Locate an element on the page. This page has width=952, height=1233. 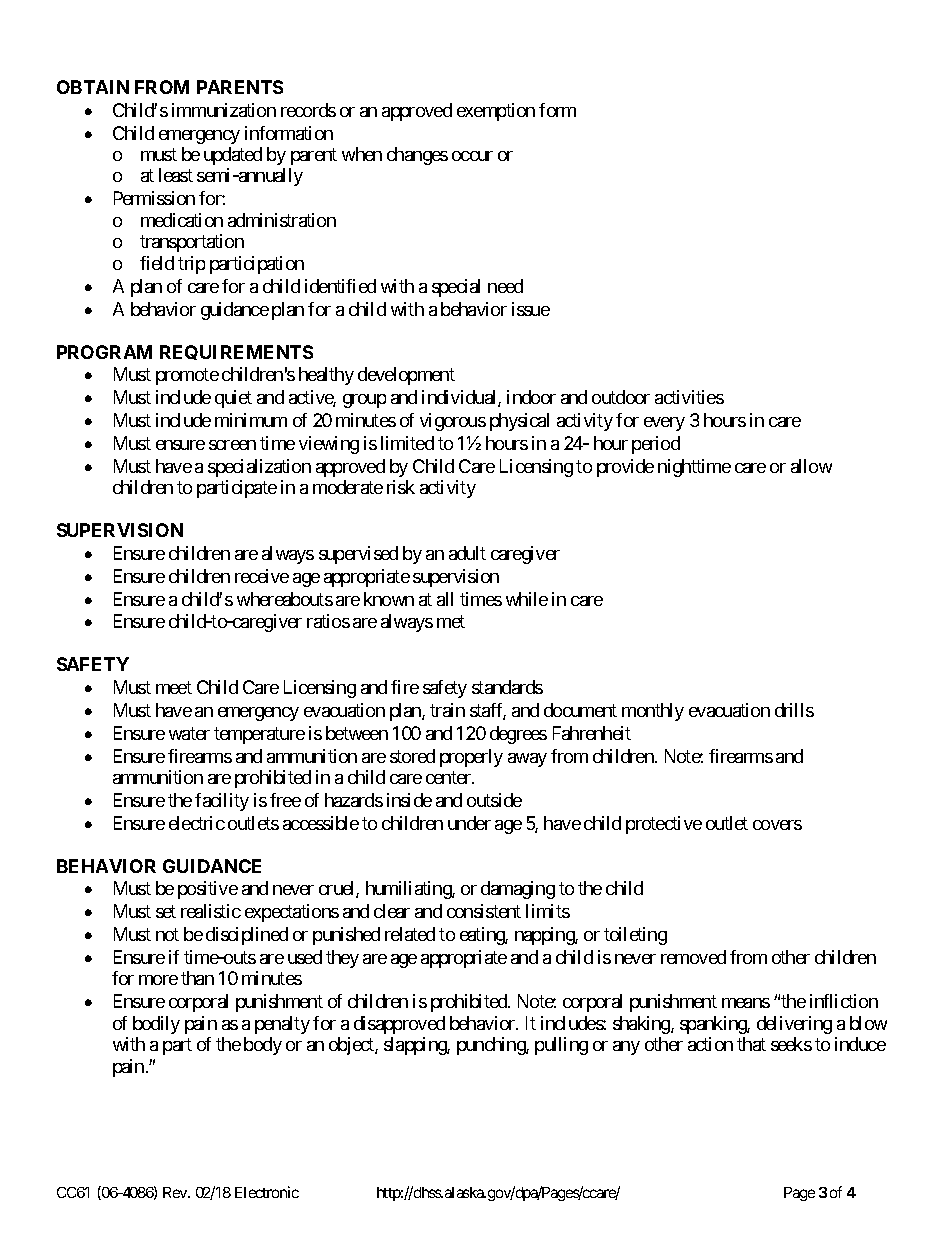
every is located at coordinates (664, 424).
